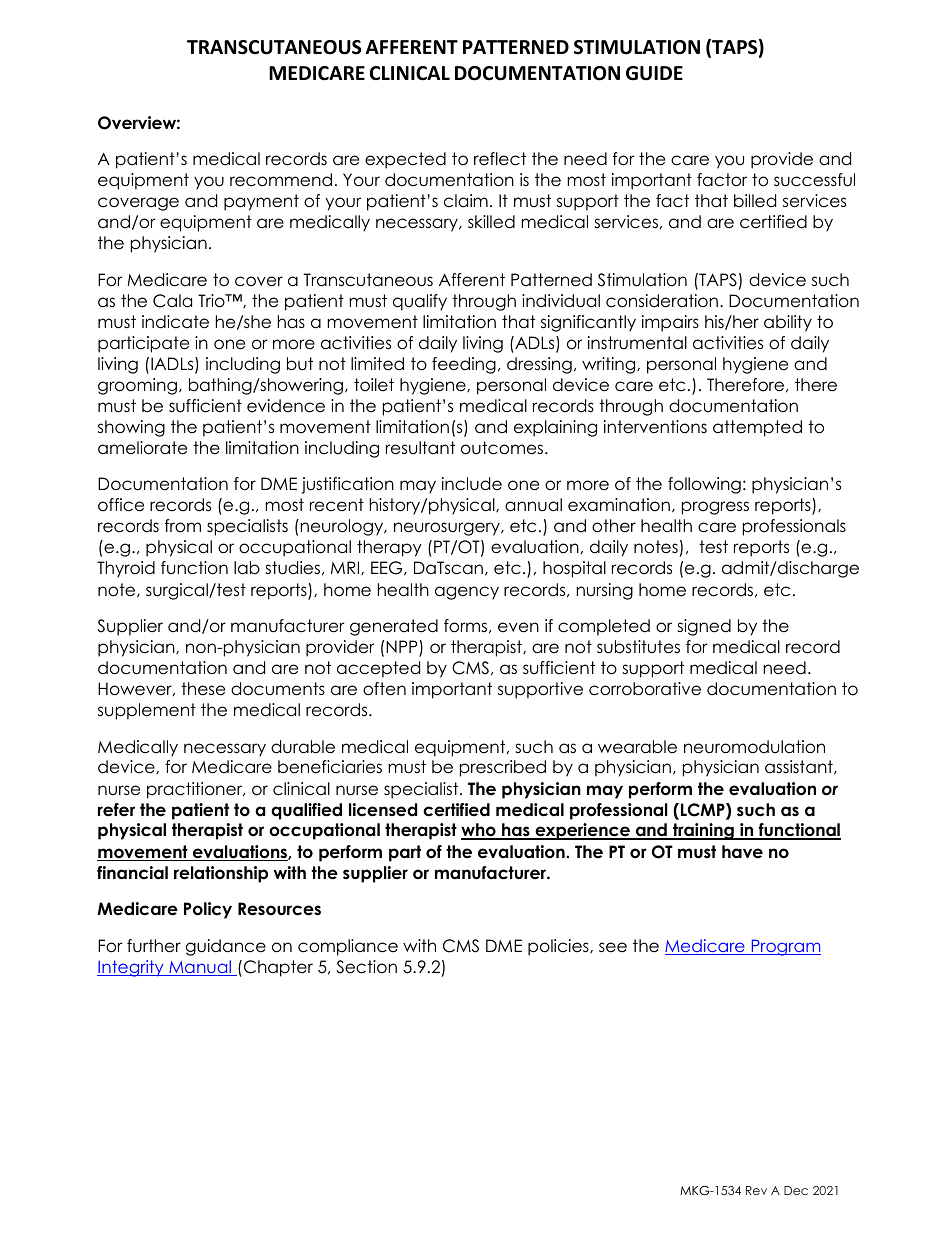 The image size is (952, 1233). Describe the element at coordinates (479, 831) in the screenshot. I see `who` at that location.
